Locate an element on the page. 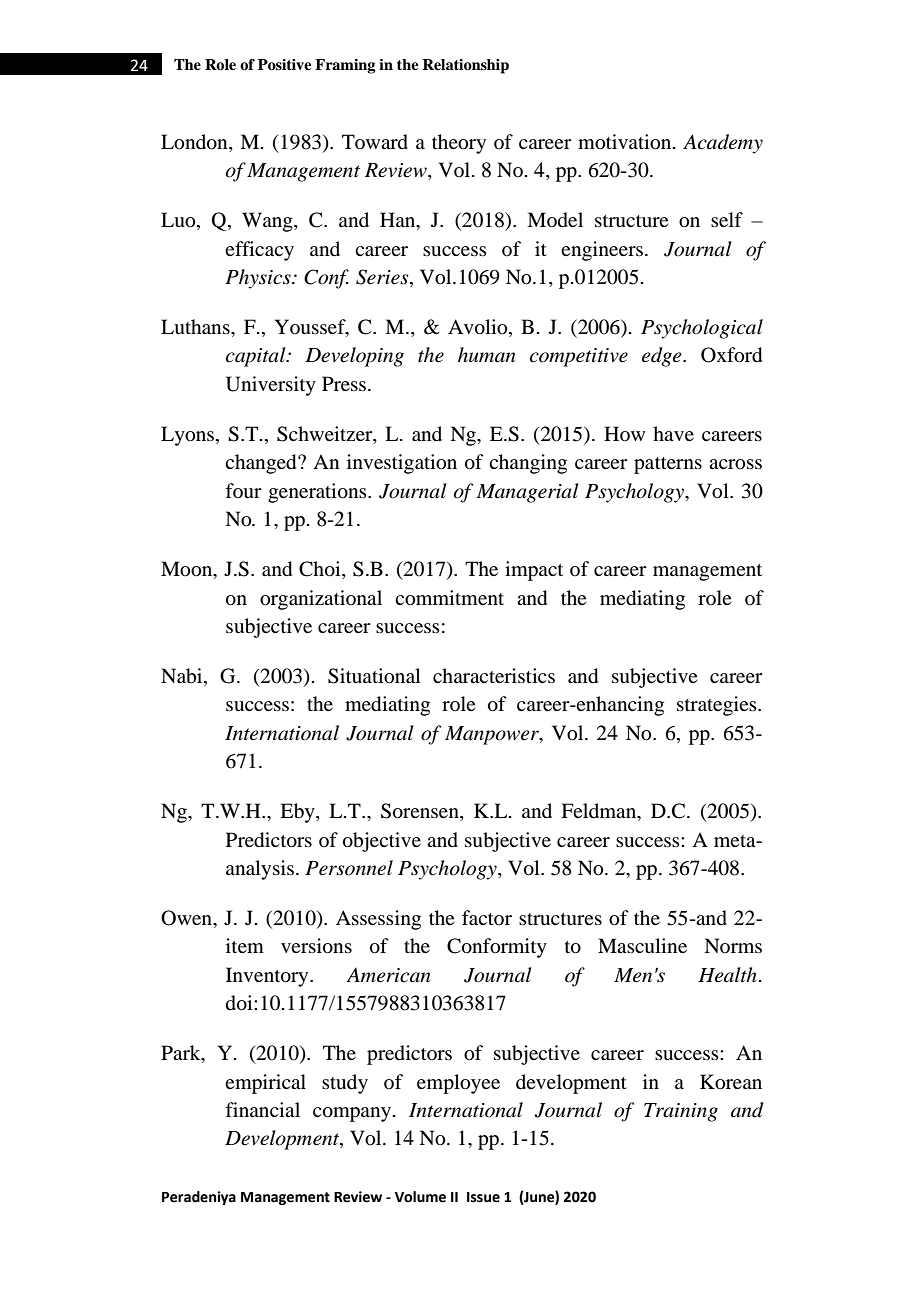 This document has width=924, height=1305. Positive is located at coordinates (284, 65).
